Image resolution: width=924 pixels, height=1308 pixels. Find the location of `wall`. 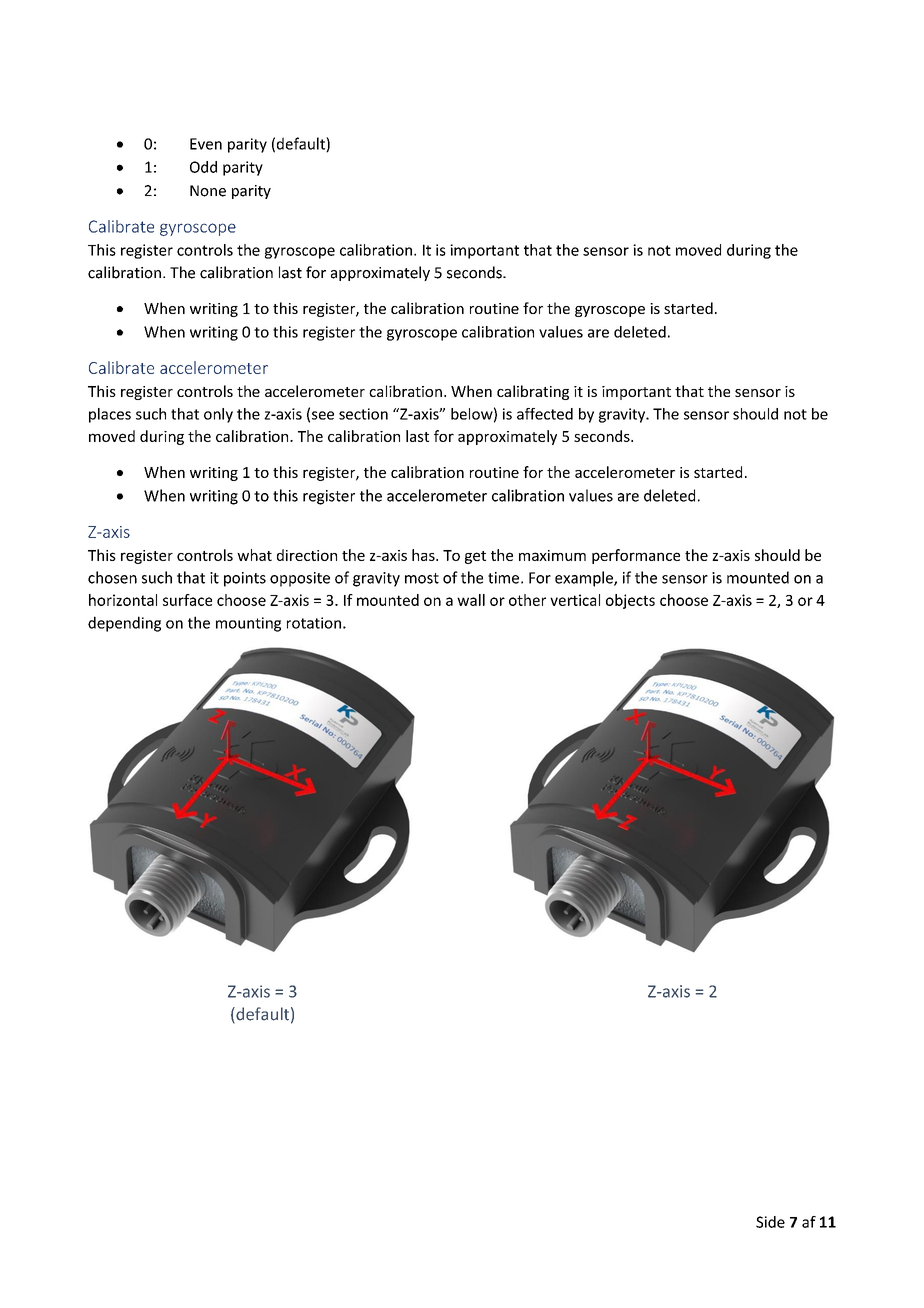

wall is located at coordinates (471, 600).
